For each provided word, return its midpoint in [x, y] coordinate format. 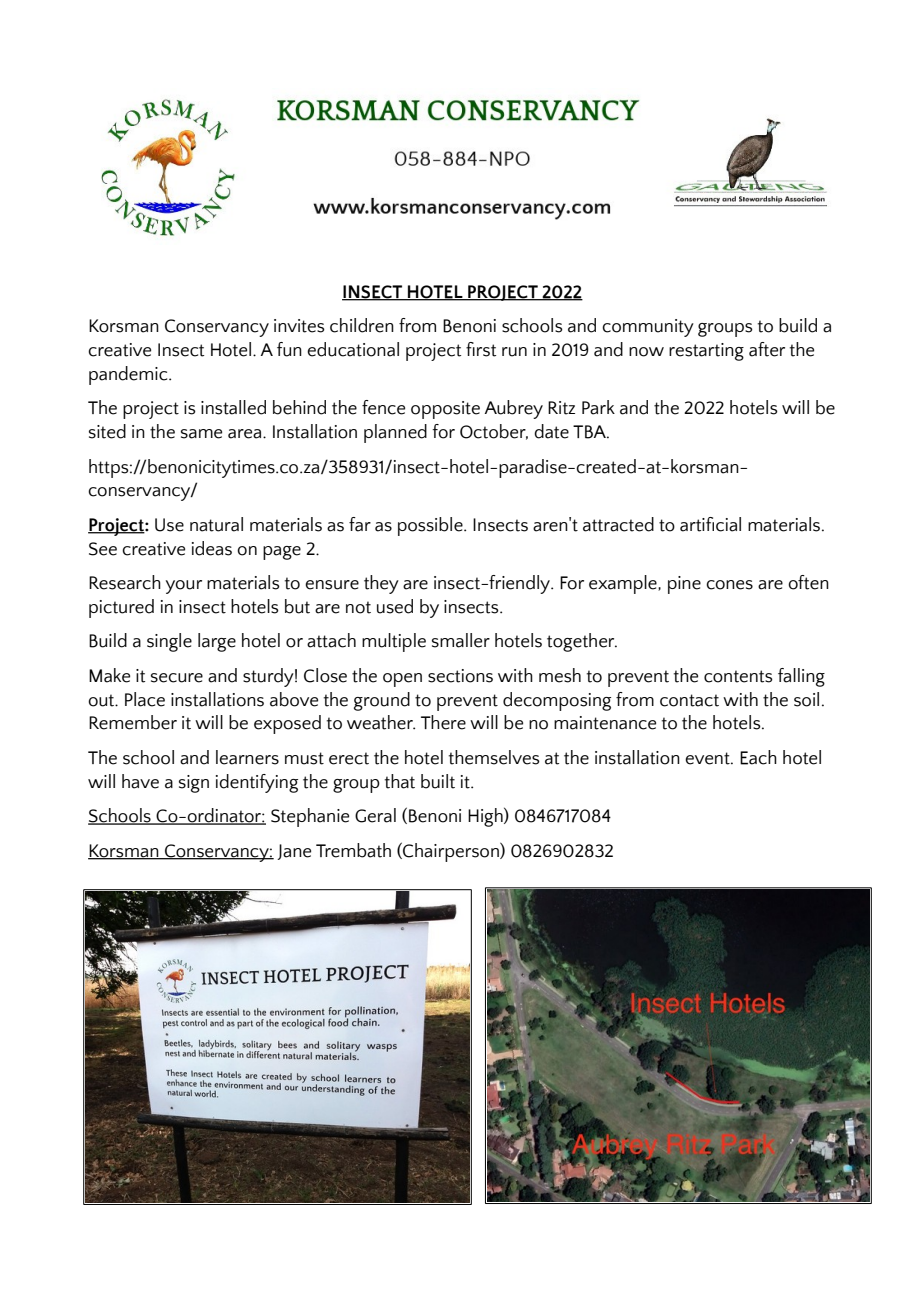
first [481, 349]
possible [431, 526]
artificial [710, 524]
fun [289, 349]
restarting [706, 352]
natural [216, 524]
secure [177, 678]
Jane [294, 852]
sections [460, 676]
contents [738, 676]
